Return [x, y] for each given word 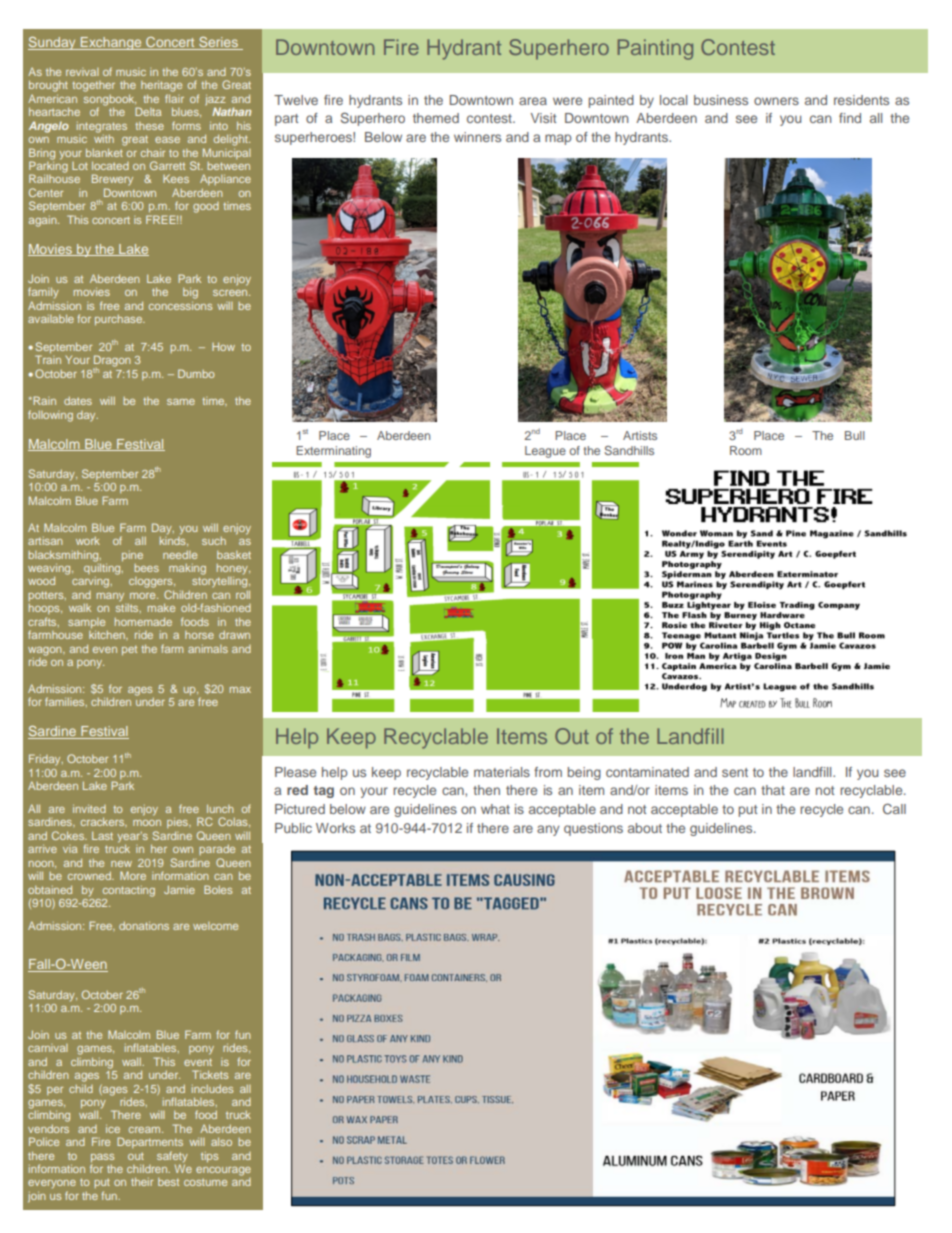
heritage [161, 88]
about [645, 828]
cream [146, 1130]
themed [436, 118]
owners [776, 101]
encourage [223, 1171]
